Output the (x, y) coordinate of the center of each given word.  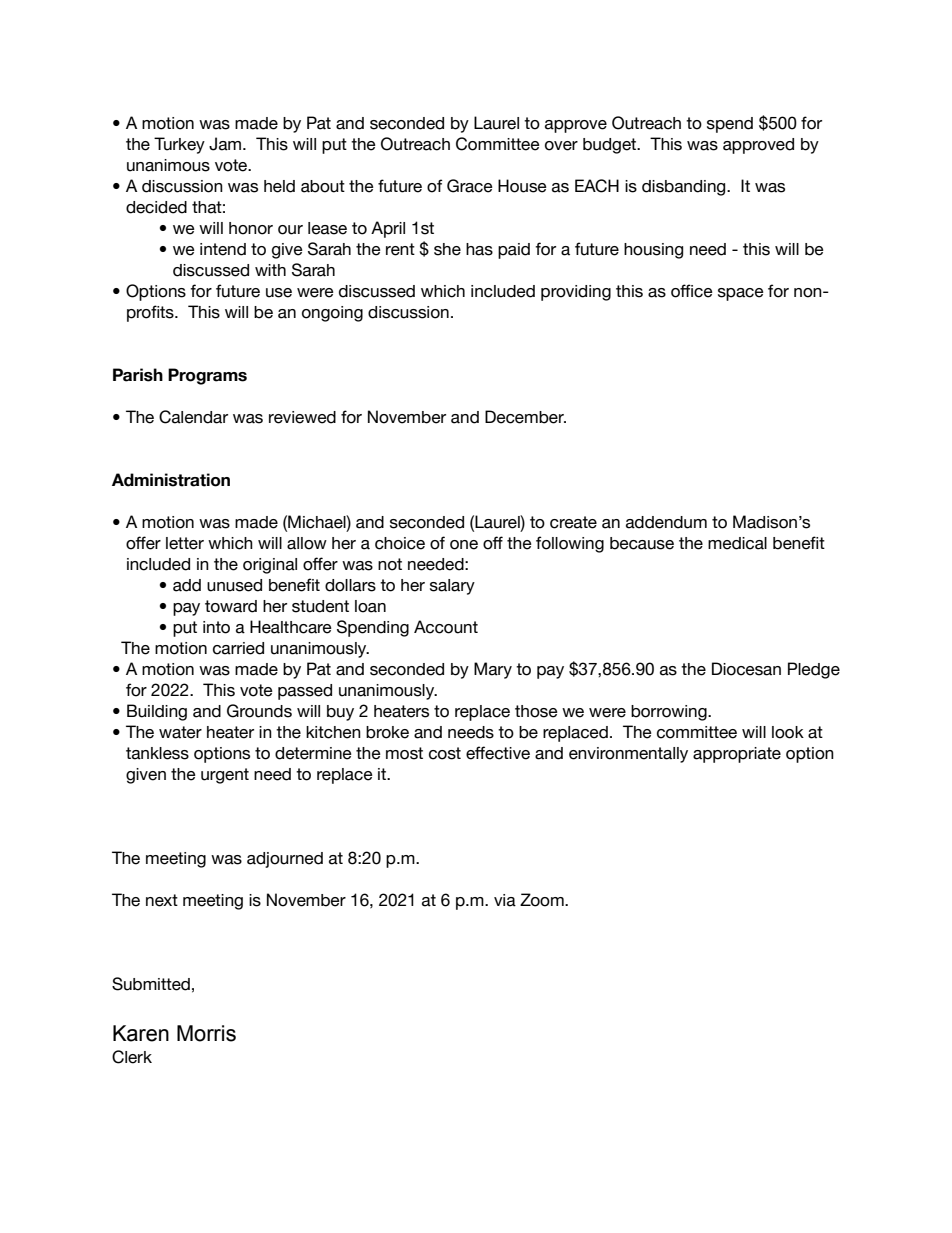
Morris (206, 1033)
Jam (226, 144)
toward (231, 606)
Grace (470, 186)
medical (737, 543)
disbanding (685, 188)
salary (452, 587)
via (505, 900)
